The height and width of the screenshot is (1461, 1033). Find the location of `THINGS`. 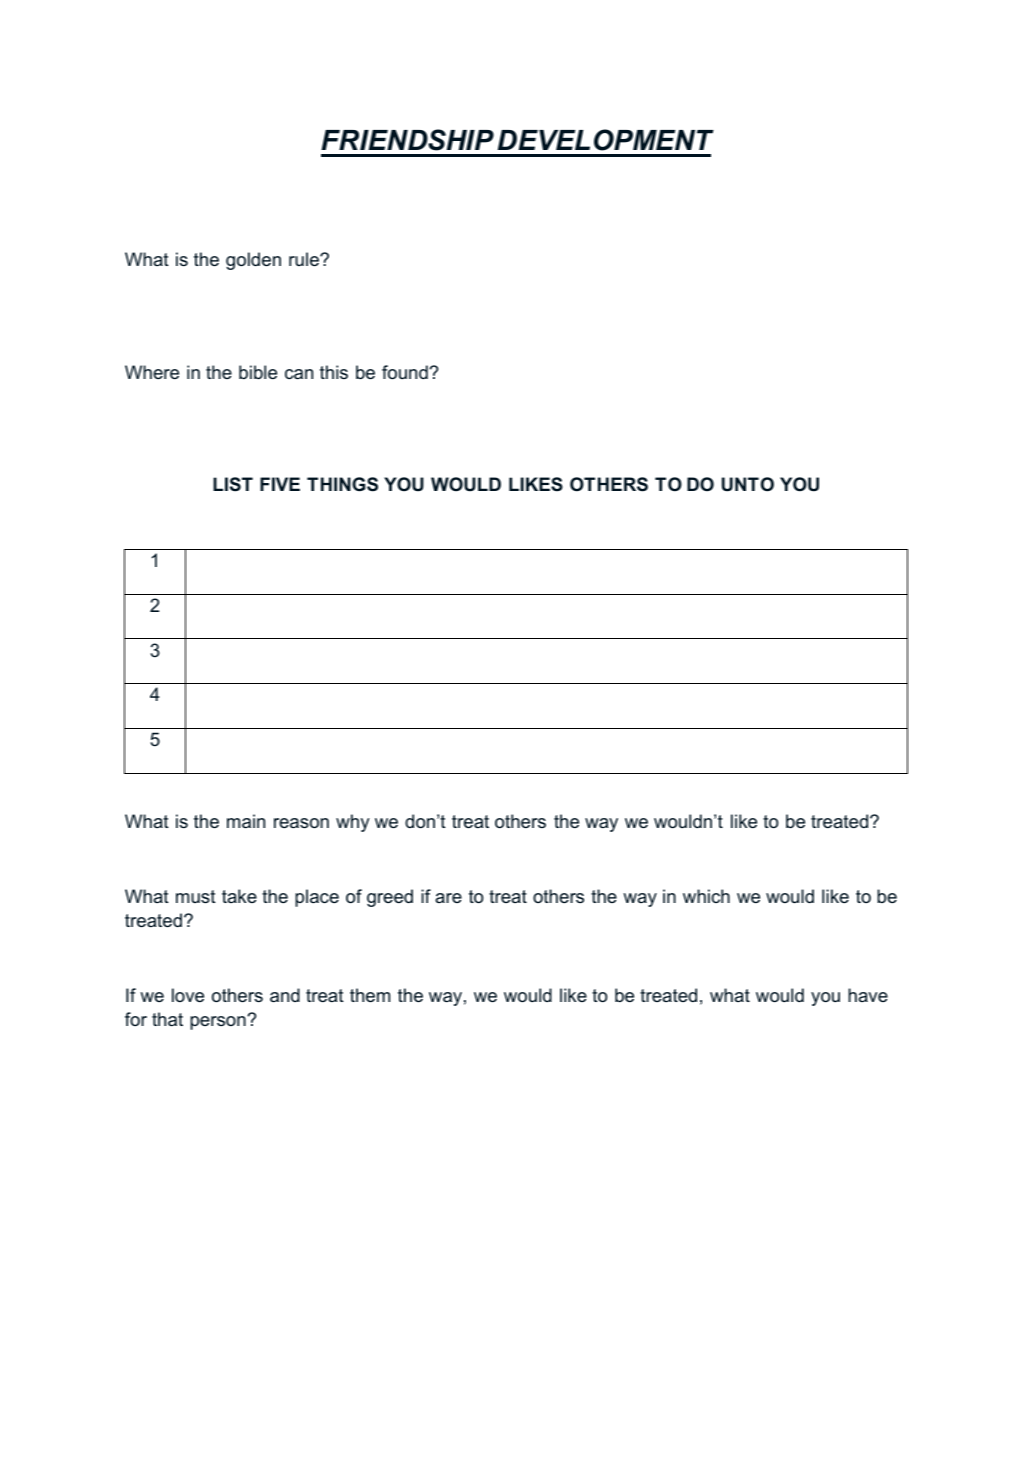

THINGS is located at coordinates (342, 484).
